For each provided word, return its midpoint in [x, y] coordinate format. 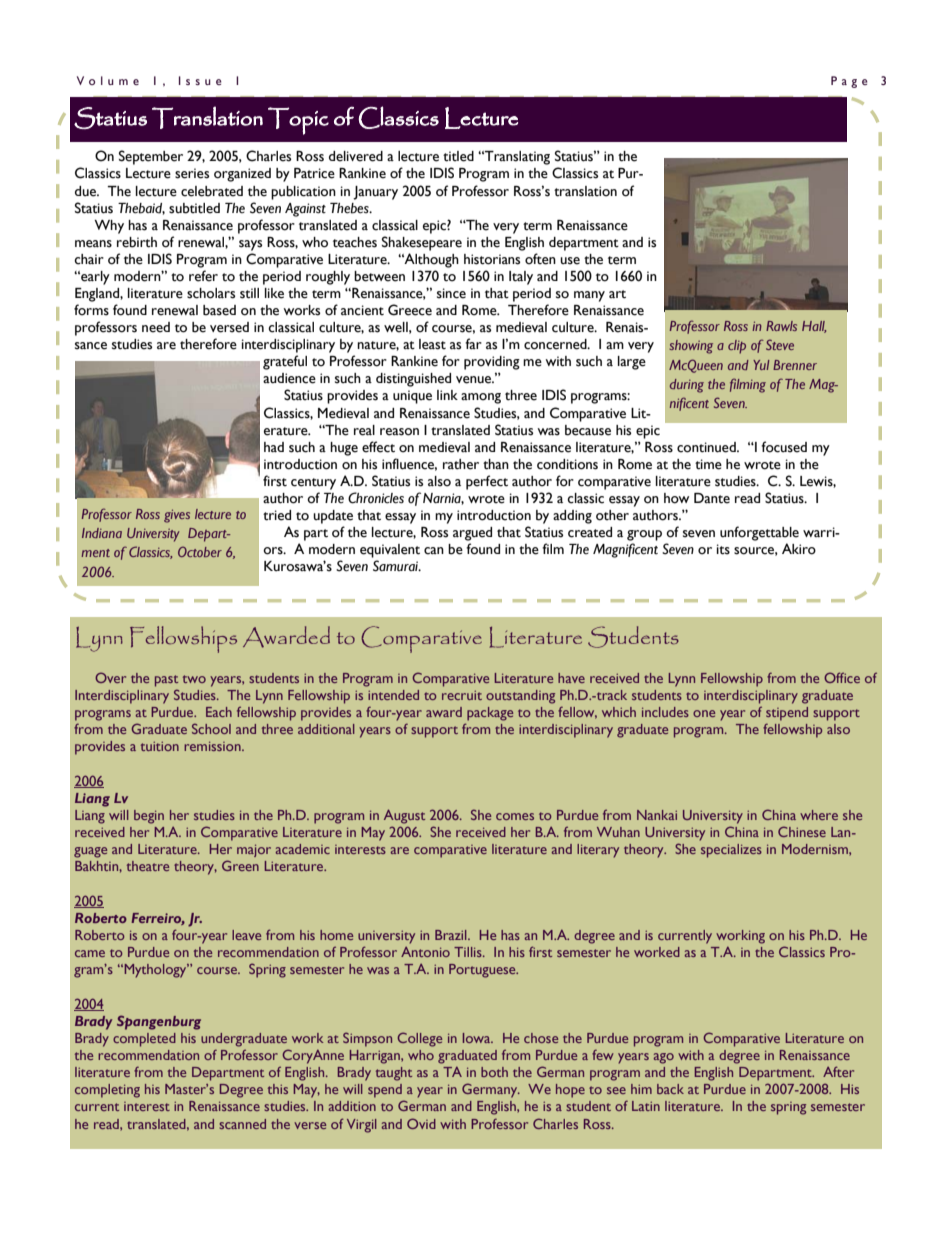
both [494, 1072]
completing [107, 1091]
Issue [200, 80]
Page [849, 82]
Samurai [397, 566]
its [723, 549]
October [200, 551]
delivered [356, 156]
